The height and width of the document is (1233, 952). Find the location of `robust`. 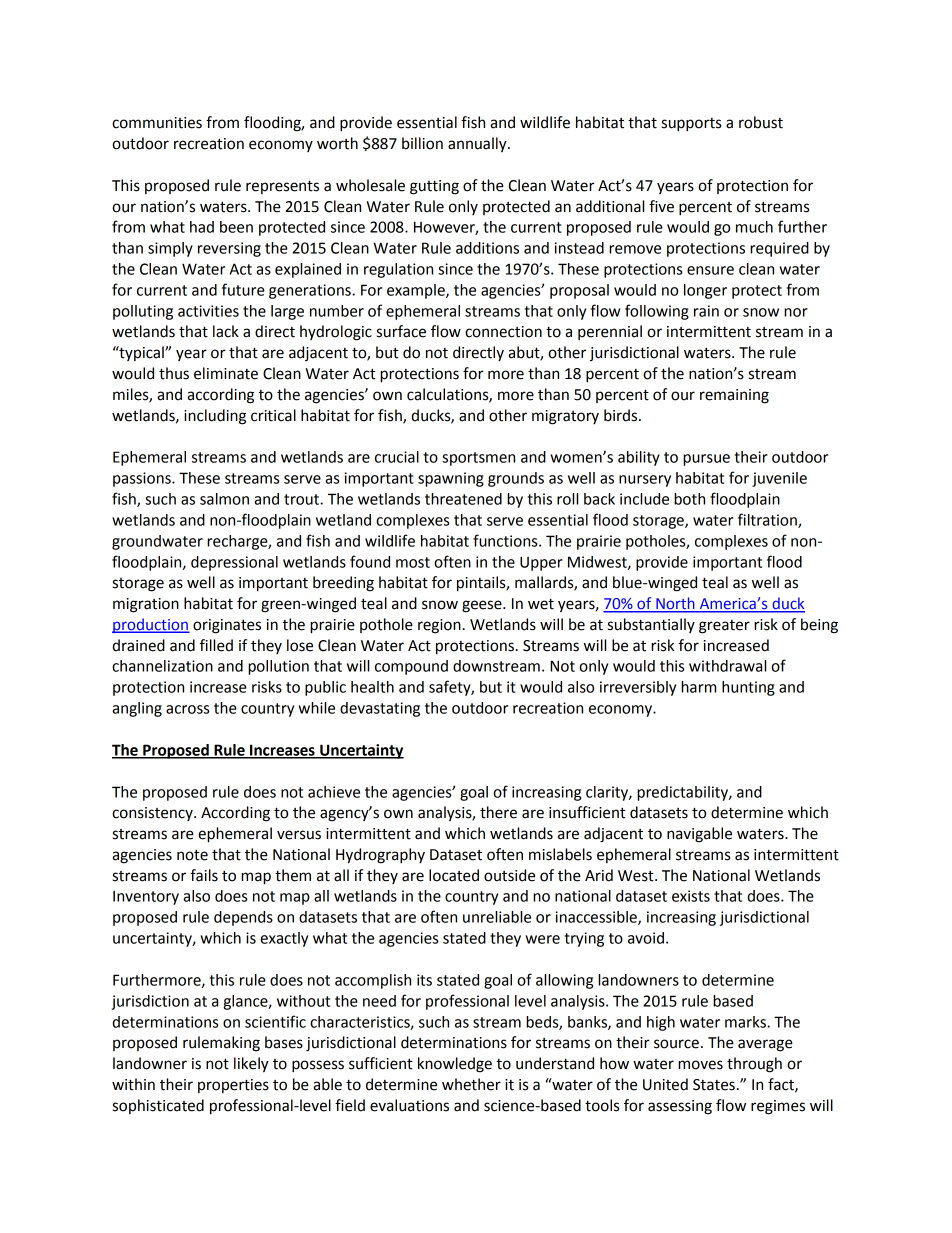

robust is located at coordinates (761, 122).
